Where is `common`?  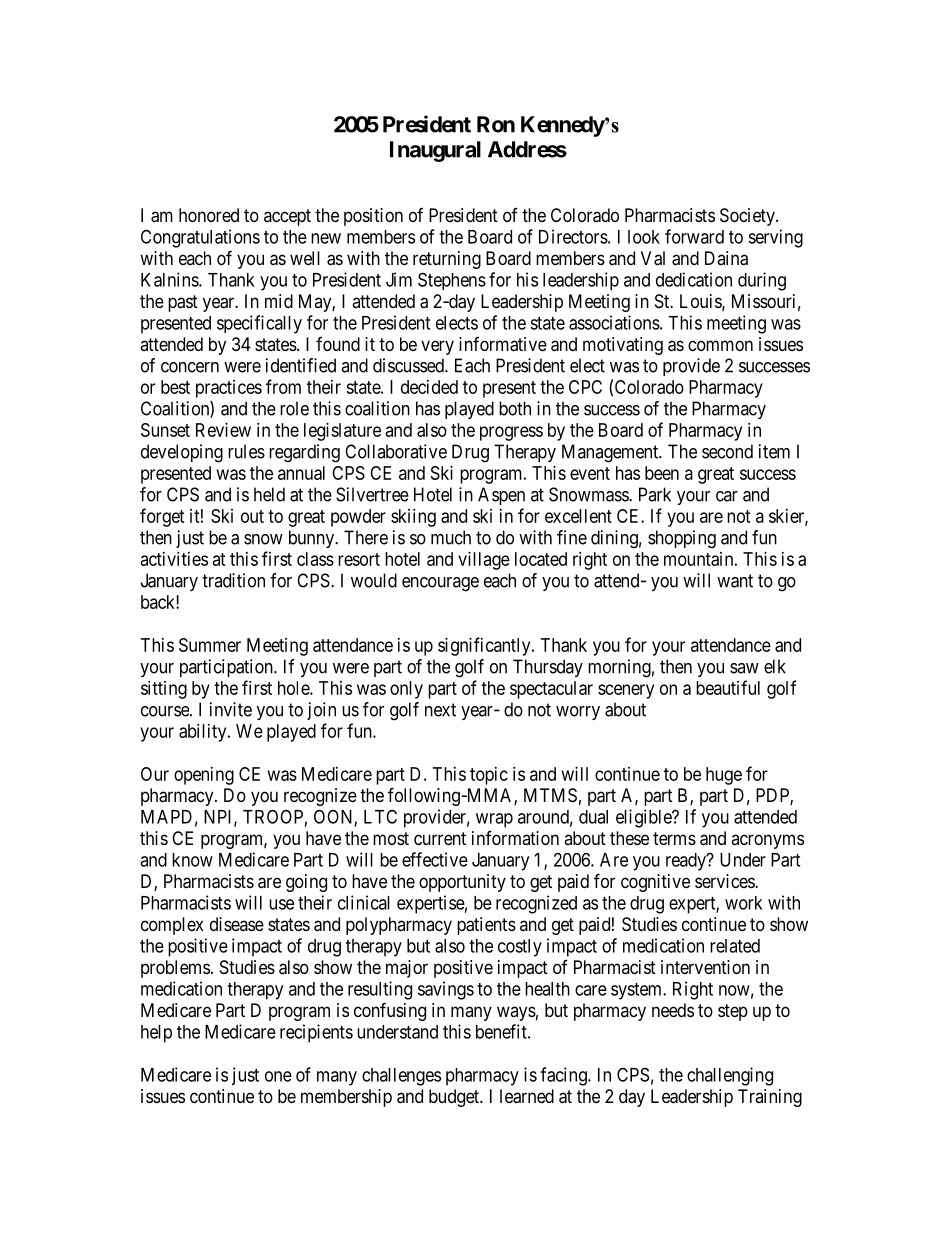 common is located at coordinates (720, 345).
